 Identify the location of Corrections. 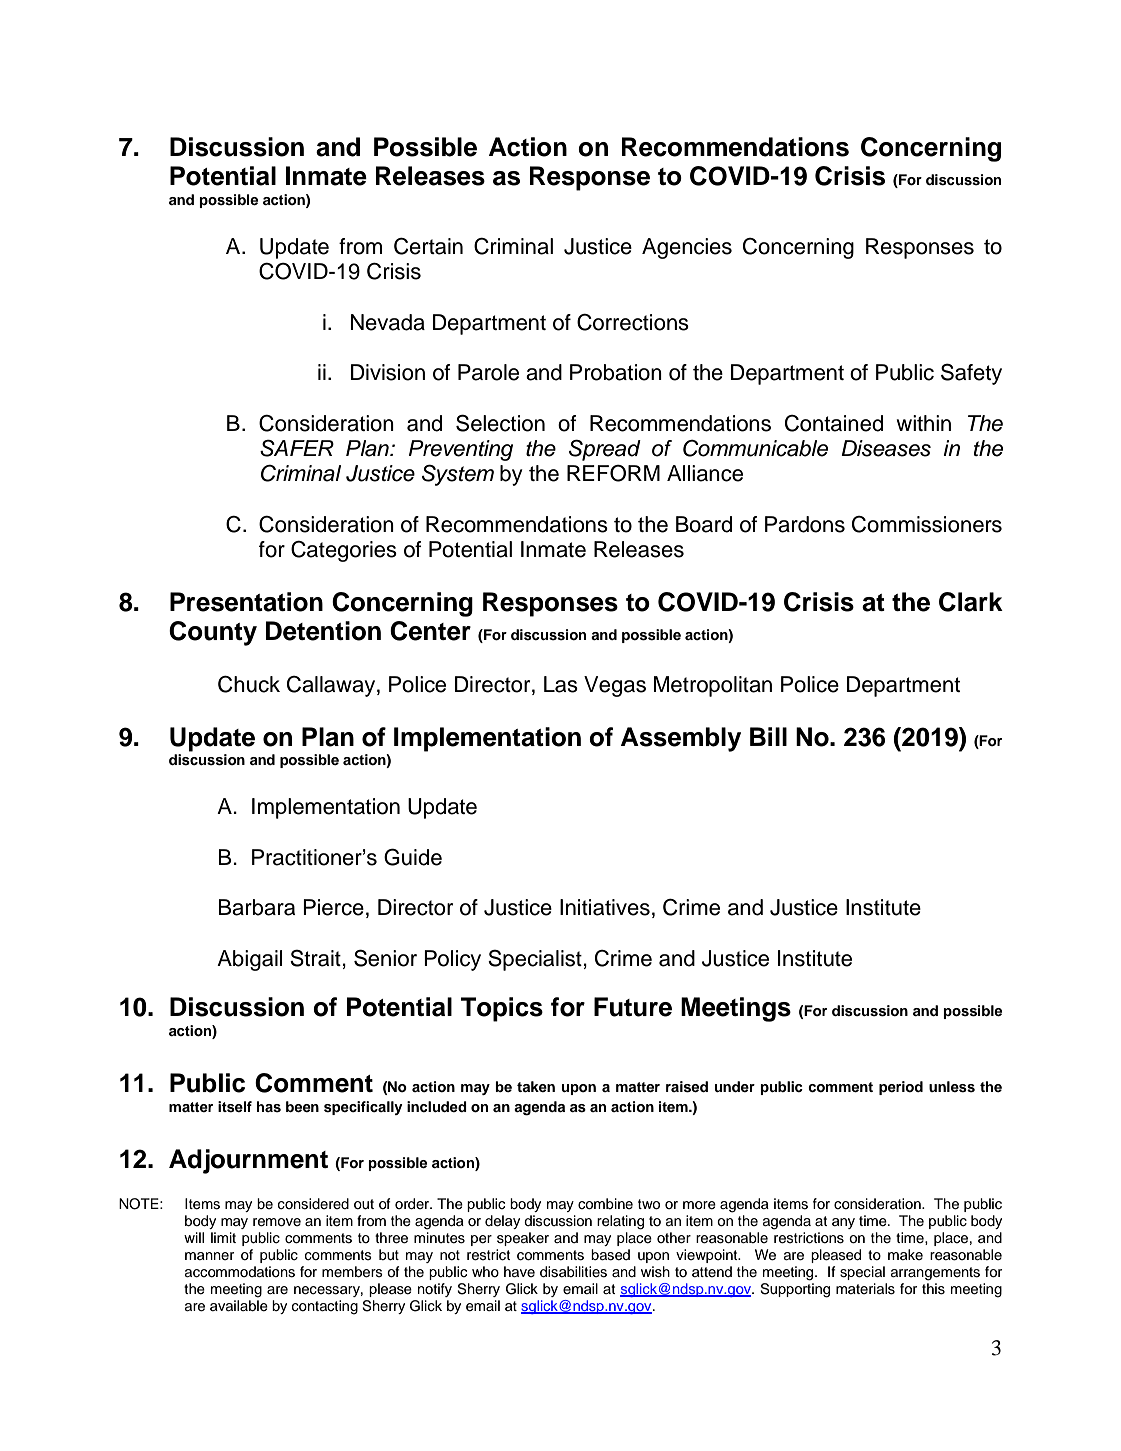
(633, 322).
